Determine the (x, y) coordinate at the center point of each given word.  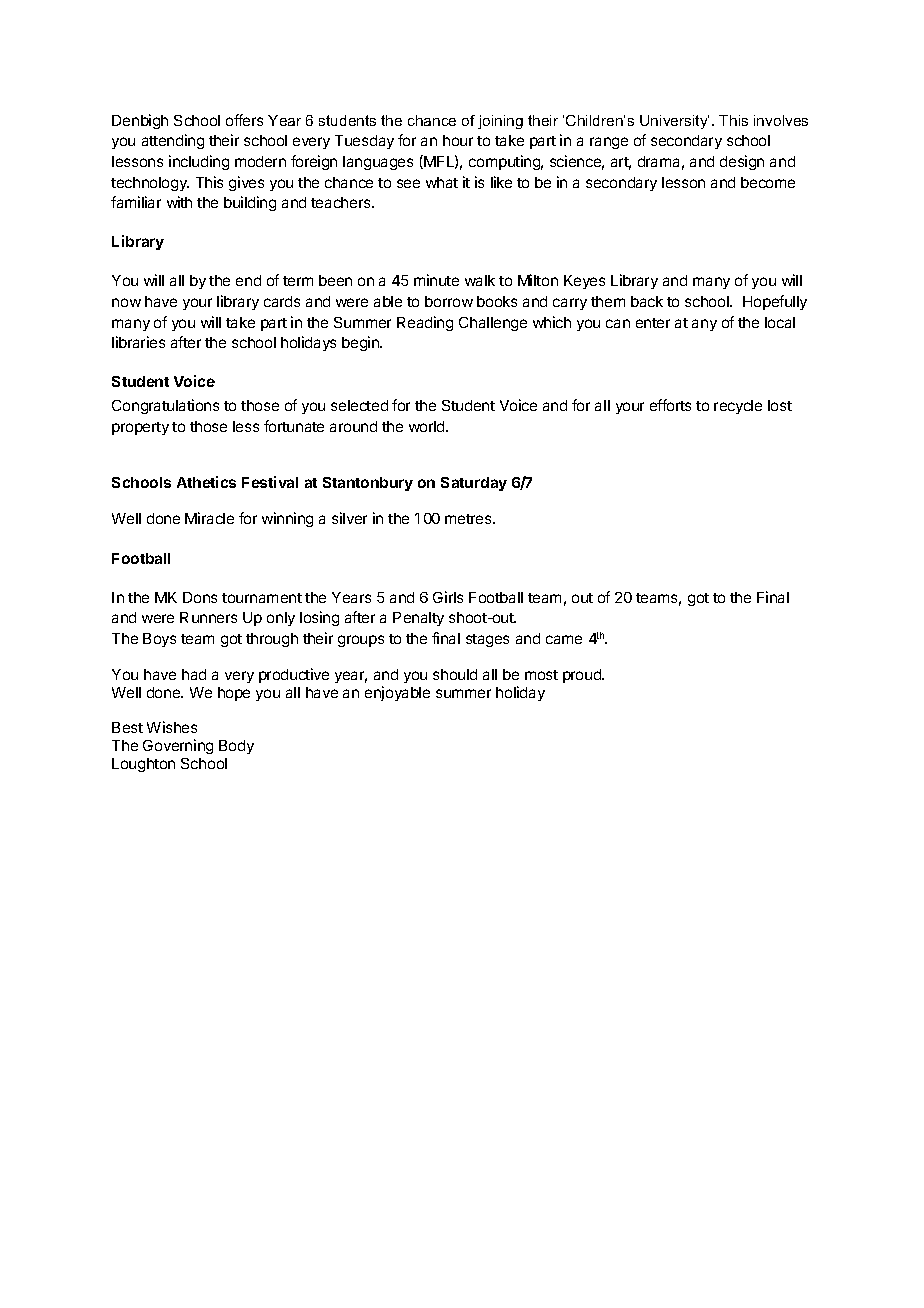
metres (469, 519)
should (455, 674)
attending (173, 141)
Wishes (172, 727)
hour (458, 140)
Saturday (474, 484)
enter (653, 323)
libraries (138, 342)
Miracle (209, 518)
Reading (425, 323)
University (674, 122)
